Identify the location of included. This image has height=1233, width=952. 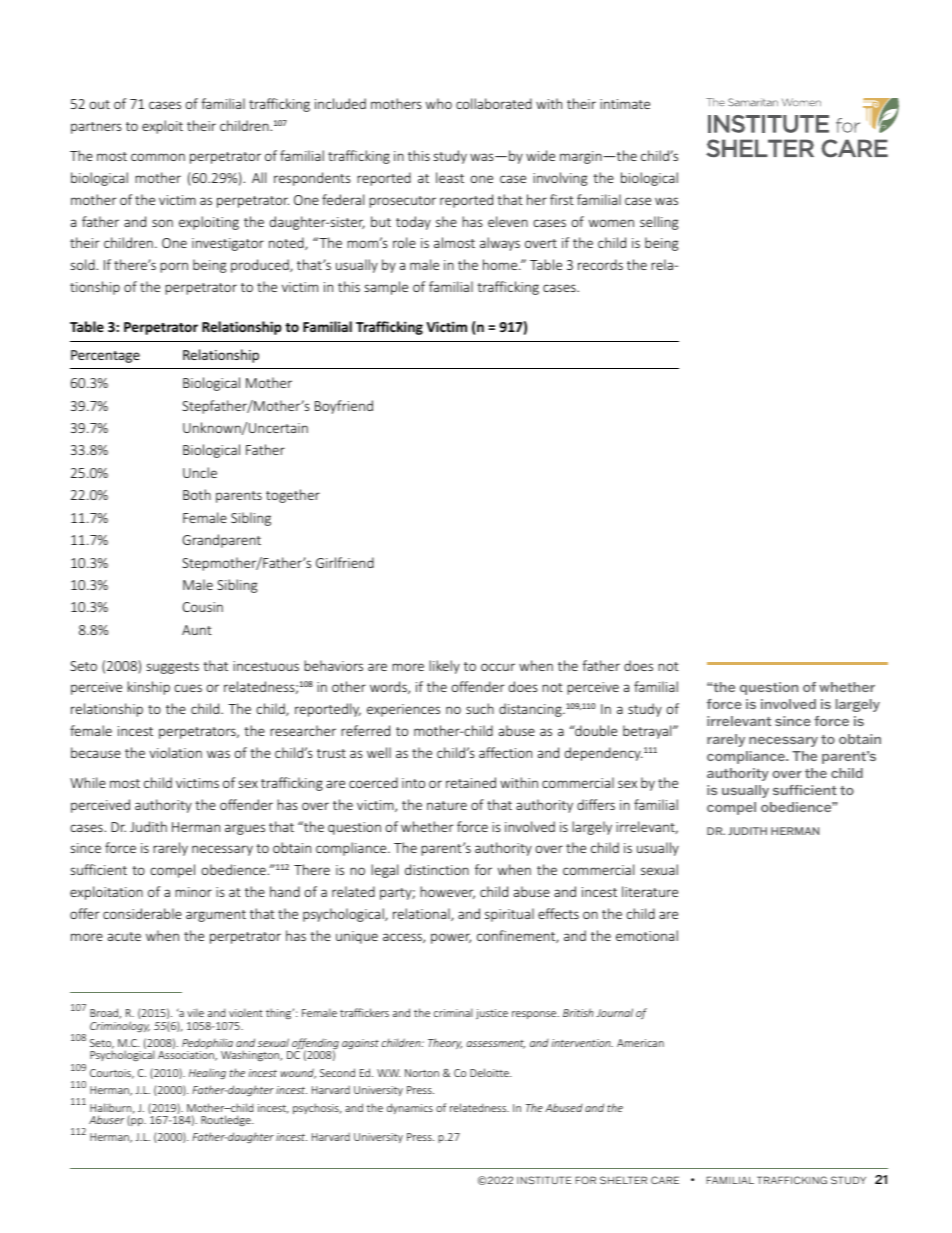
(340, 103).
